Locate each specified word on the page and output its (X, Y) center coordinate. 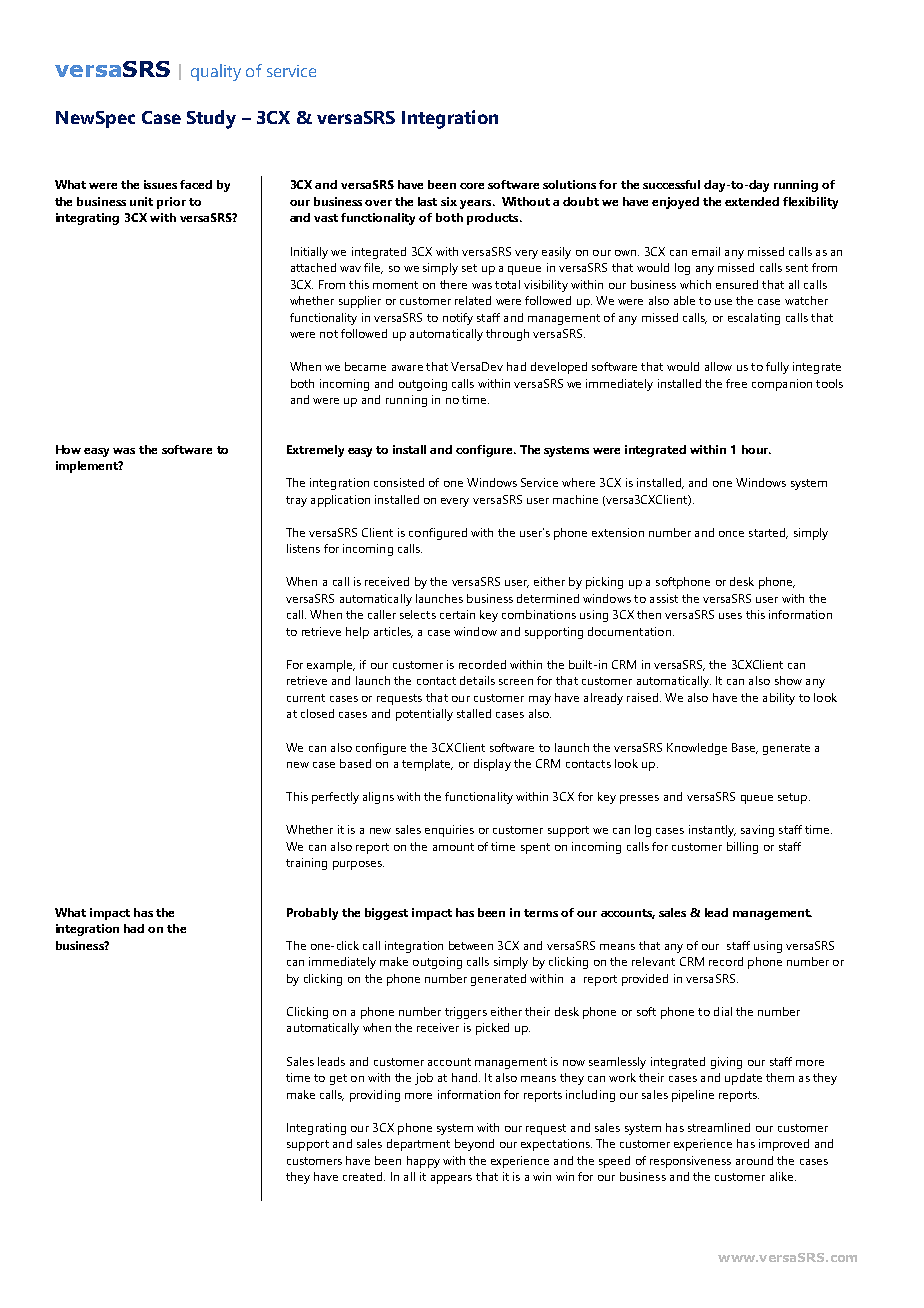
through (507, 335)
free (736, 383)
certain (457, 614)
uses (730, 616)
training (306, 864)
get (338, 1079)
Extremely (315, 451)
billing (742, 848)
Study (211, 119)
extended (752, 201)
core (472, 186)
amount (453, 847)
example (331, 666)
